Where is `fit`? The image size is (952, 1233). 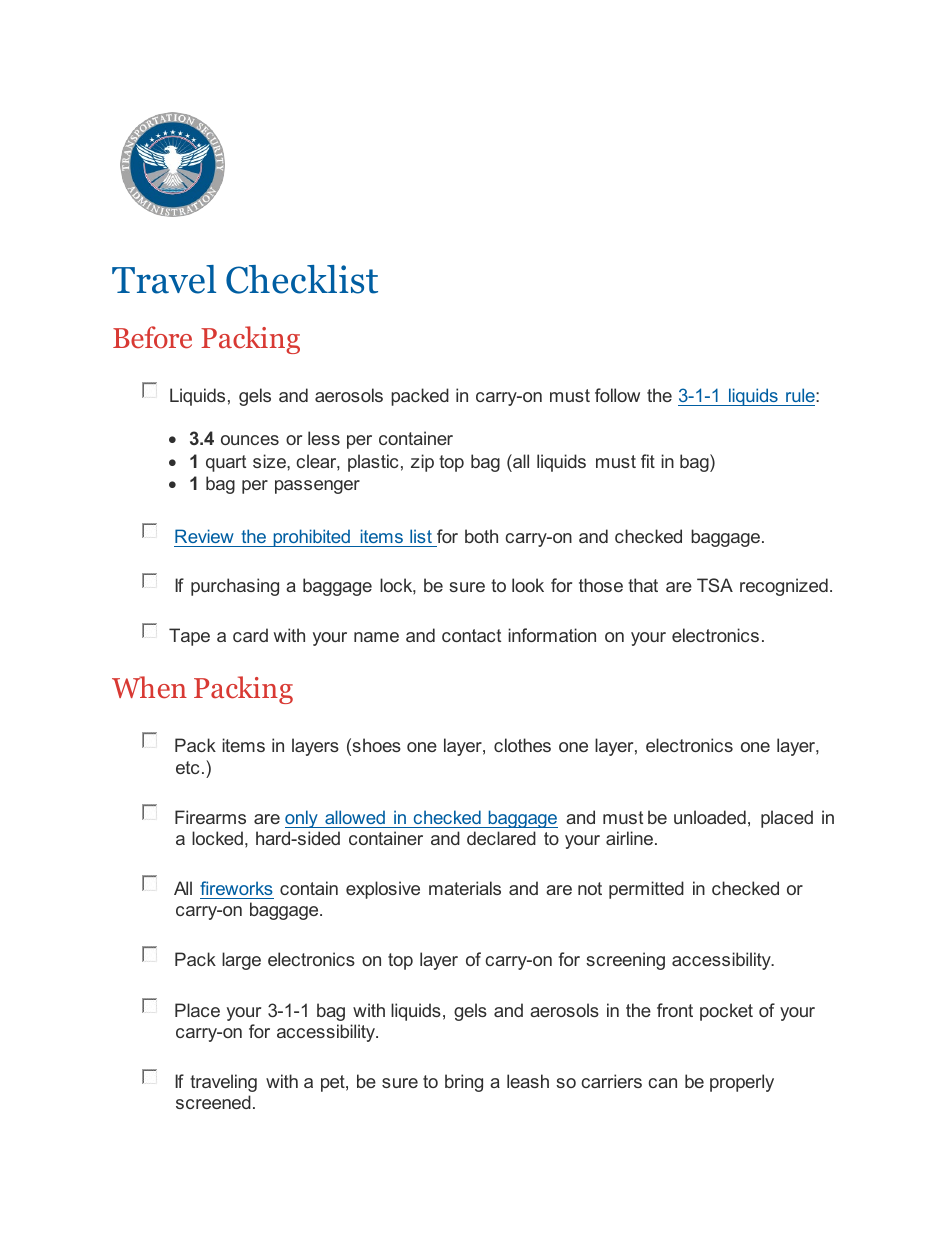 fit is located at coordinates (648, 461).
